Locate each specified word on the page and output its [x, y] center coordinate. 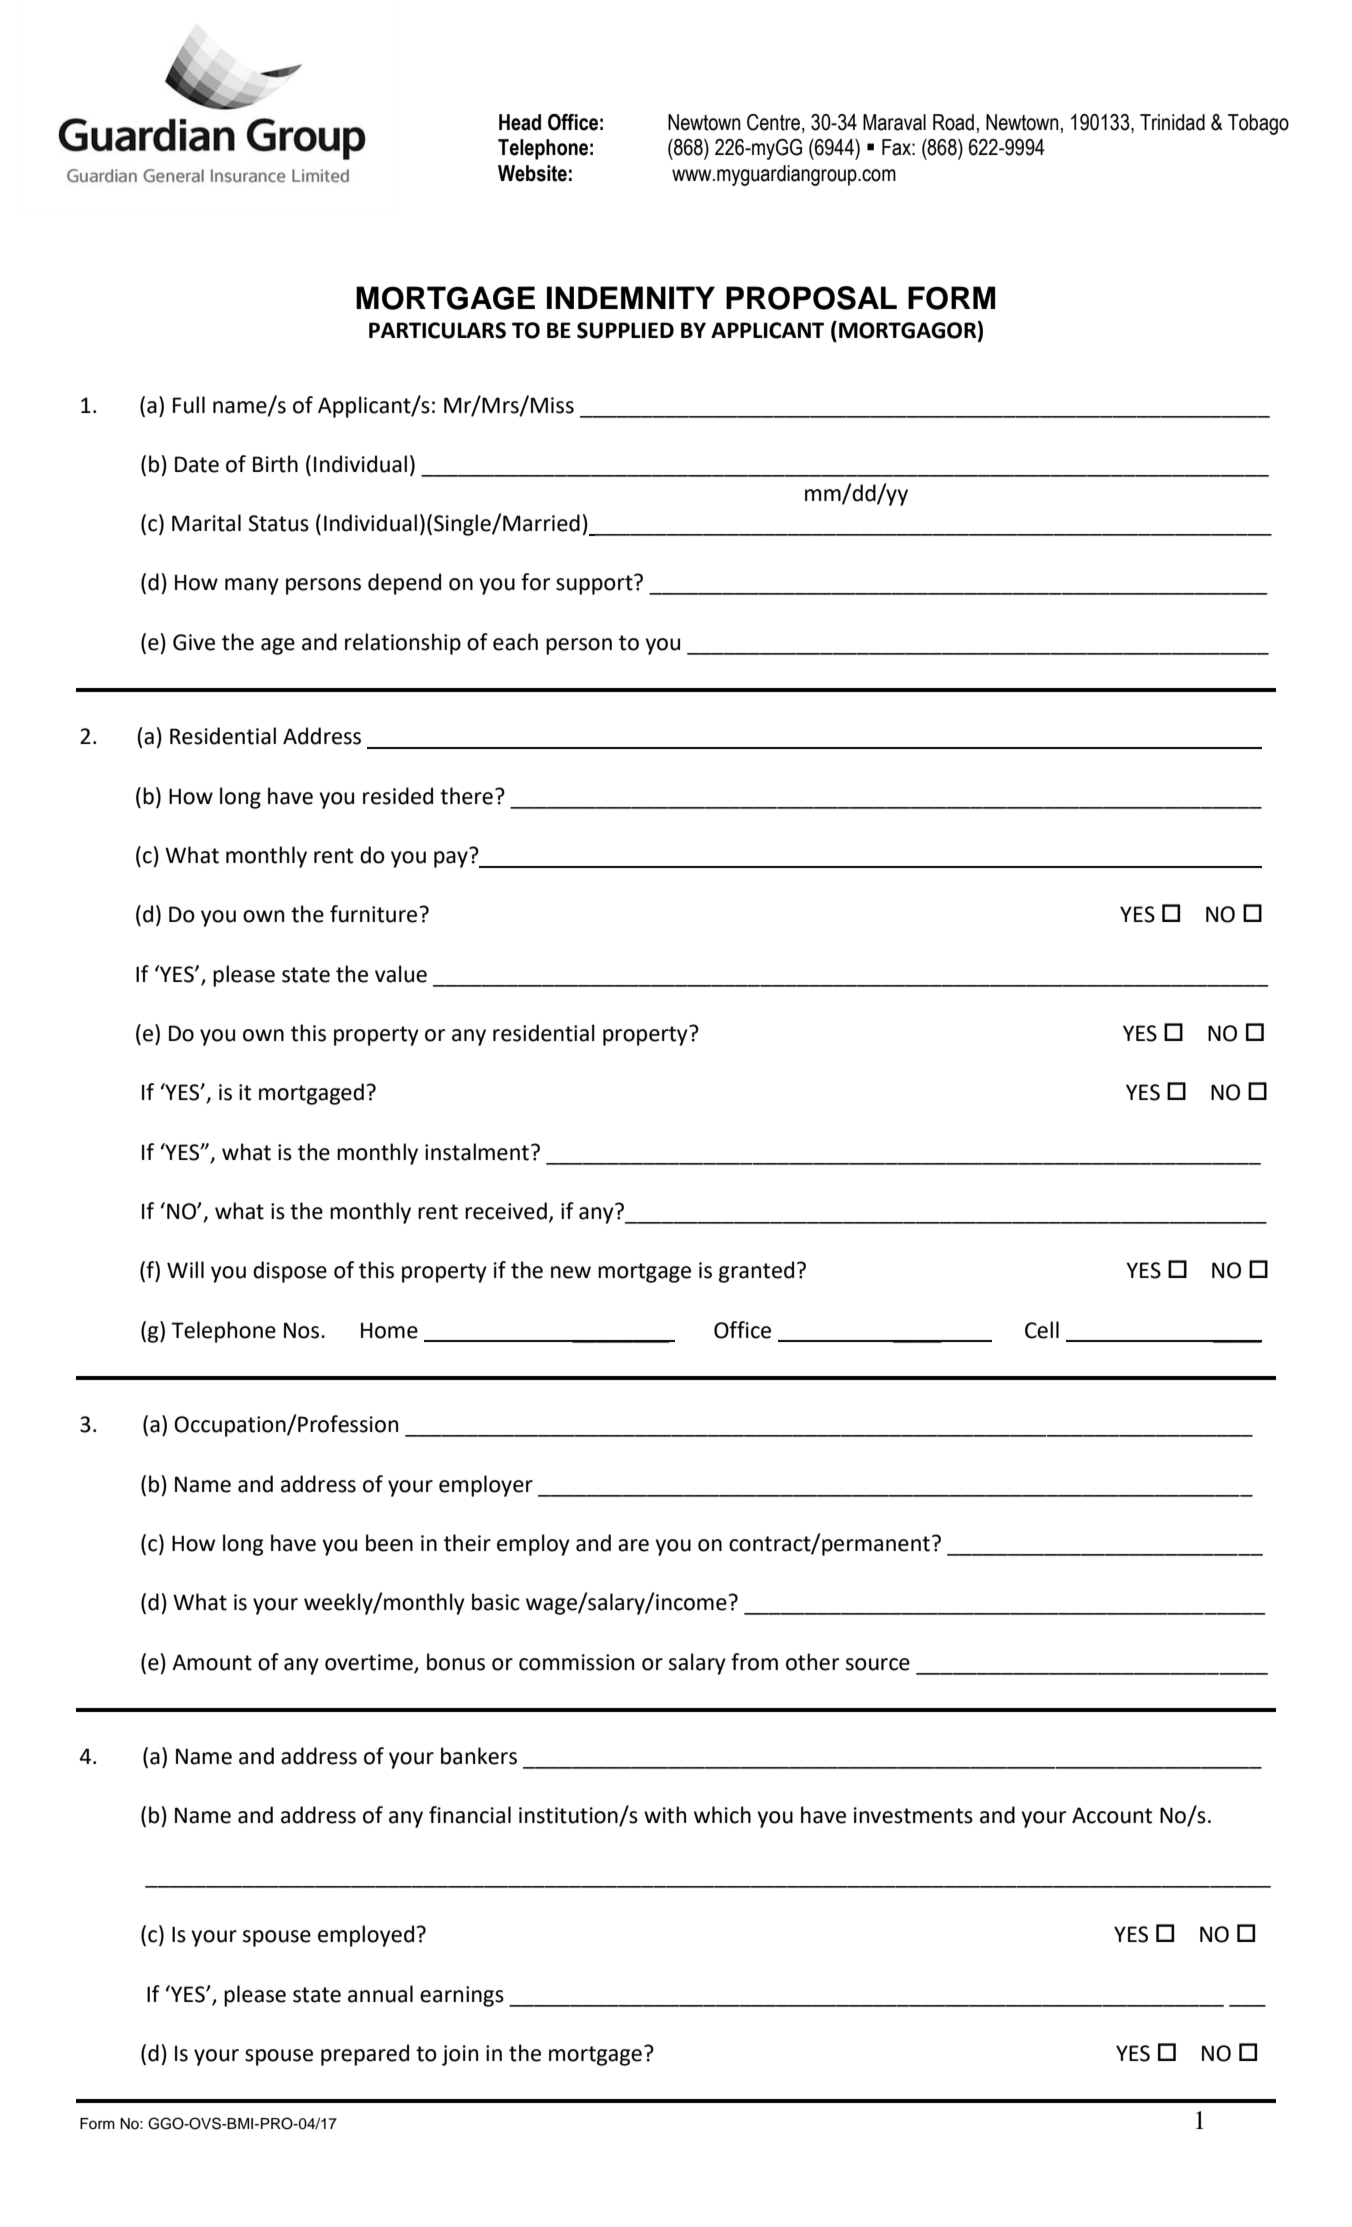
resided [398, 796]
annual [380, 1994]
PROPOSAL [811, 298]
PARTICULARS [437, 330]
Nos [303, 1330]
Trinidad [1172, 122]
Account [1112, 1815]
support [595, 584]
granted [756, 1272]
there [466, 796]
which [722, 1815]
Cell [1042, 1330]
